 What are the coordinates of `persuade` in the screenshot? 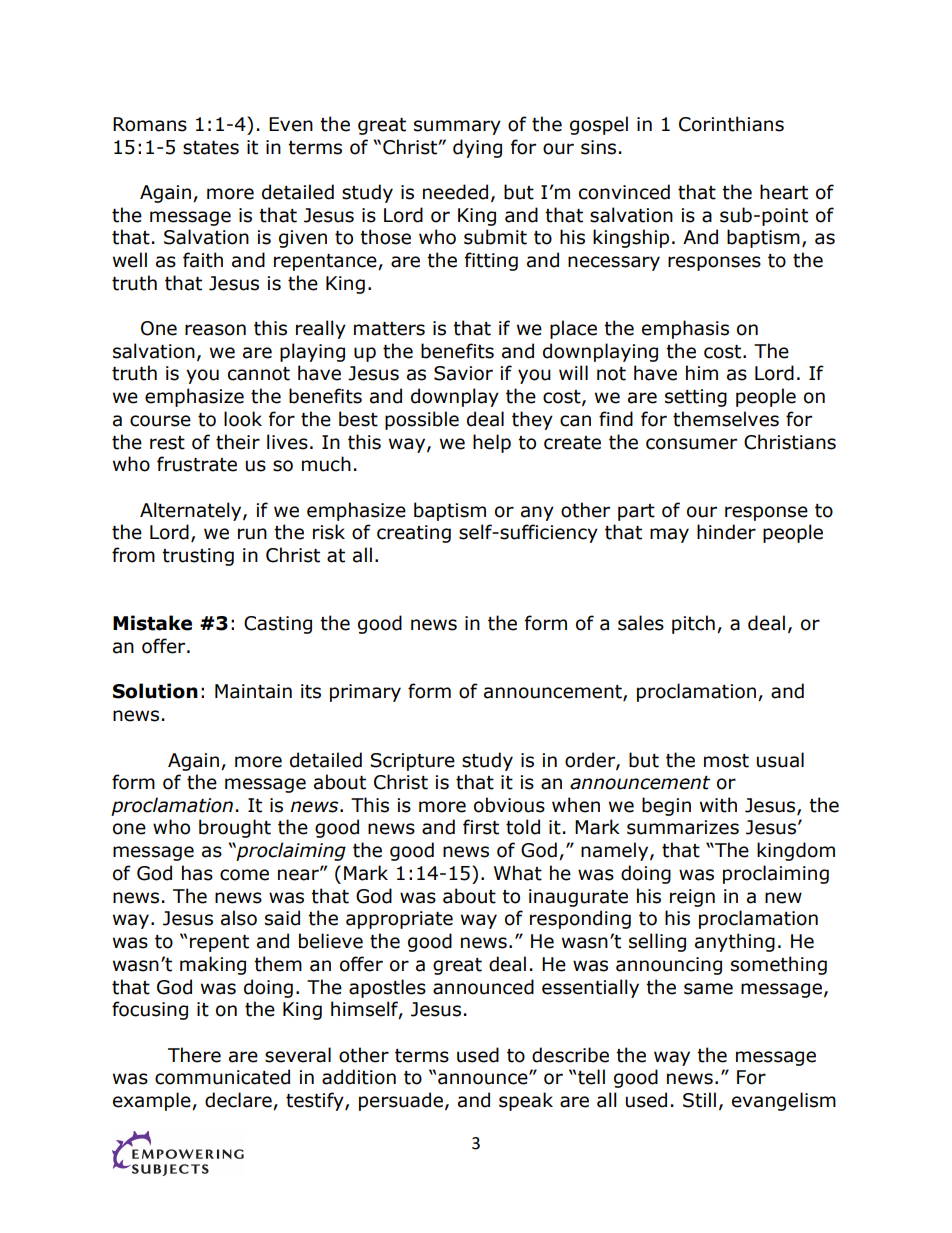 It's located at (401, 1101).
